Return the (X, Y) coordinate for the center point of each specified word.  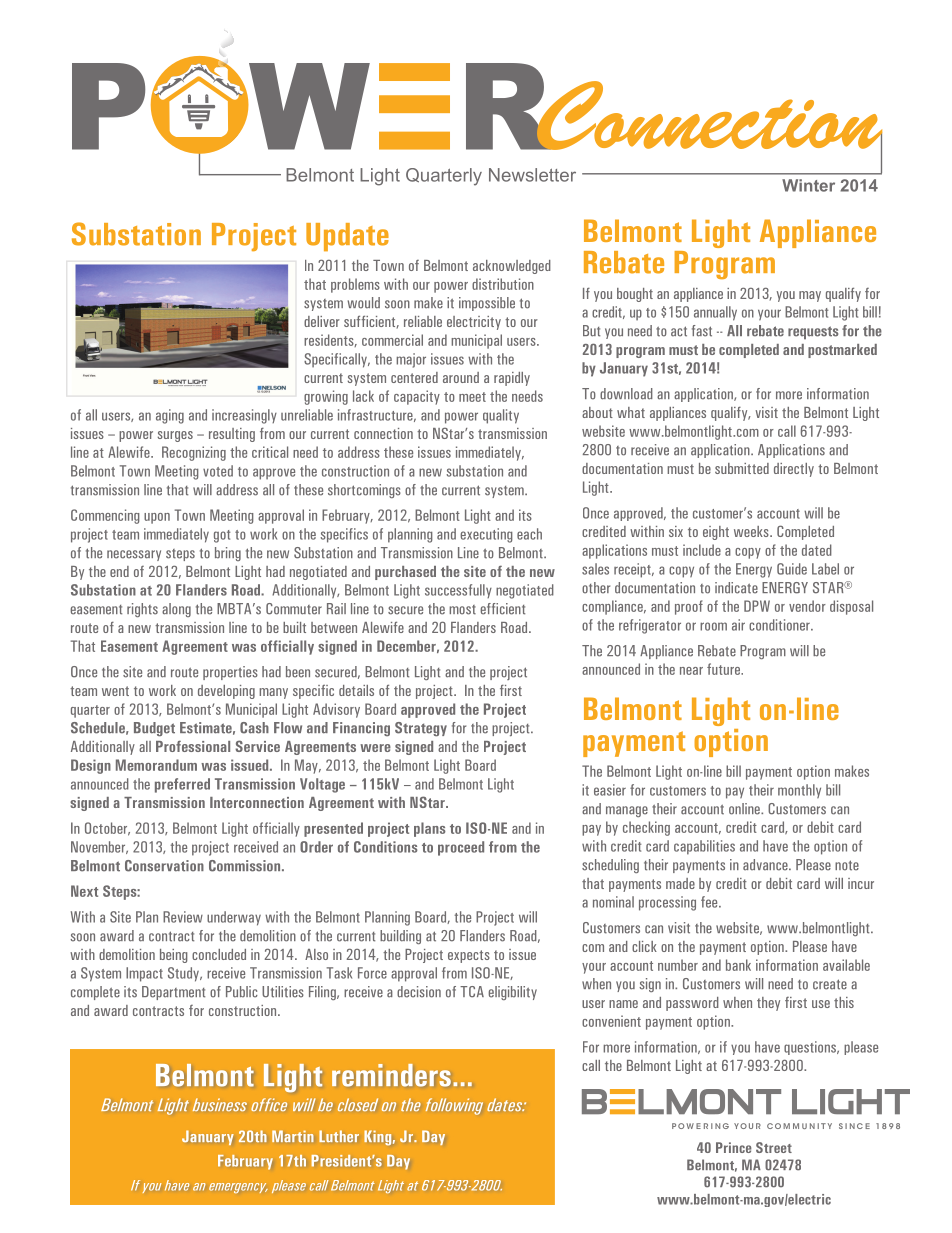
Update (347, 237)
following (454, 1106)
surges (175, 436)
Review (183, 917)
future (724, 669)
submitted (742, 468)
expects (469, 956)
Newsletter (532, 175)
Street (774, 1147)
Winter (808, 185)
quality (501, 416)
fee (710, 902)
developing (226, 692)
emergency (238, 1188)
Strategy (421, 729)
